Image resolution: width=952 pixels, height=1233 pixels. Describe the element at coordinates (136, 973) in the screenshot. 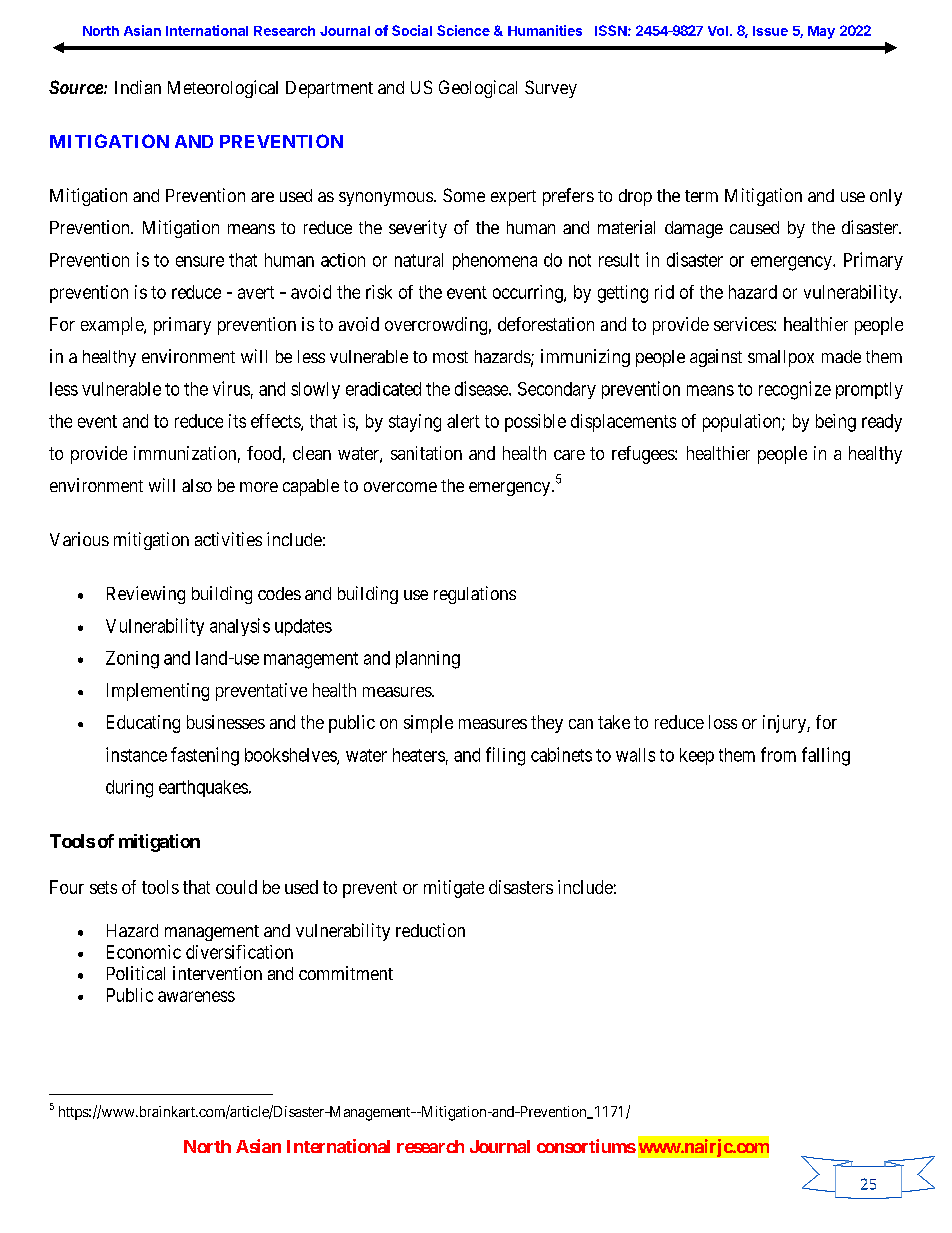

I see `Political` at that location.
